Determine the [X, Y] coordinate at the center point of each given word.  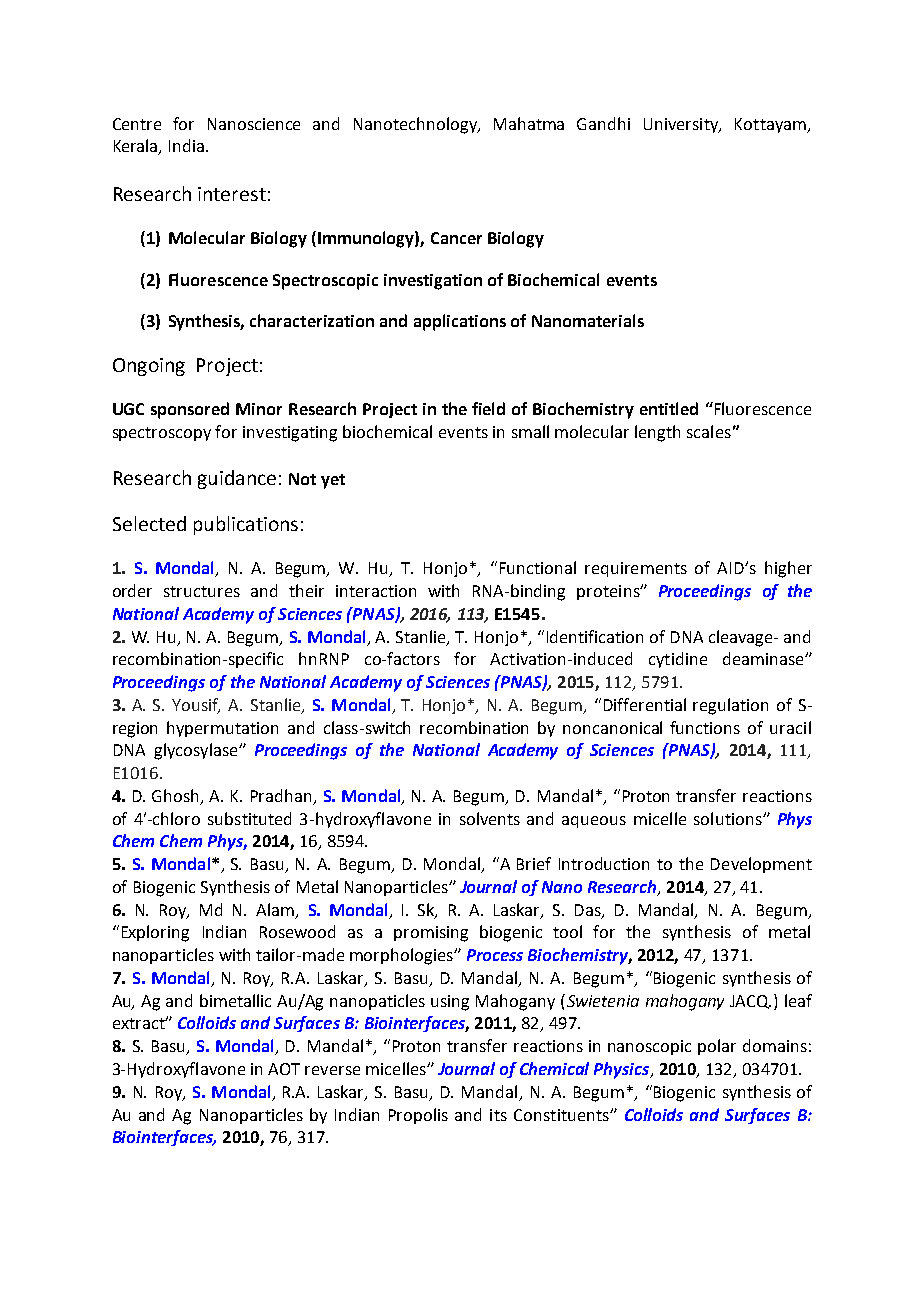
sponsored [190, 410]
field [488, 408]
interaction [376, 591]
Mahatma [529, 123]
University [682, 125]
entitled [669, 408]
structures [202, 591]
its [498, 1115]
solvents [490, 818]
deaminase [764, 658]
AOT [284, 1069]
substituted [249, 818]
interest [232, 194]
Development [761, 865]
